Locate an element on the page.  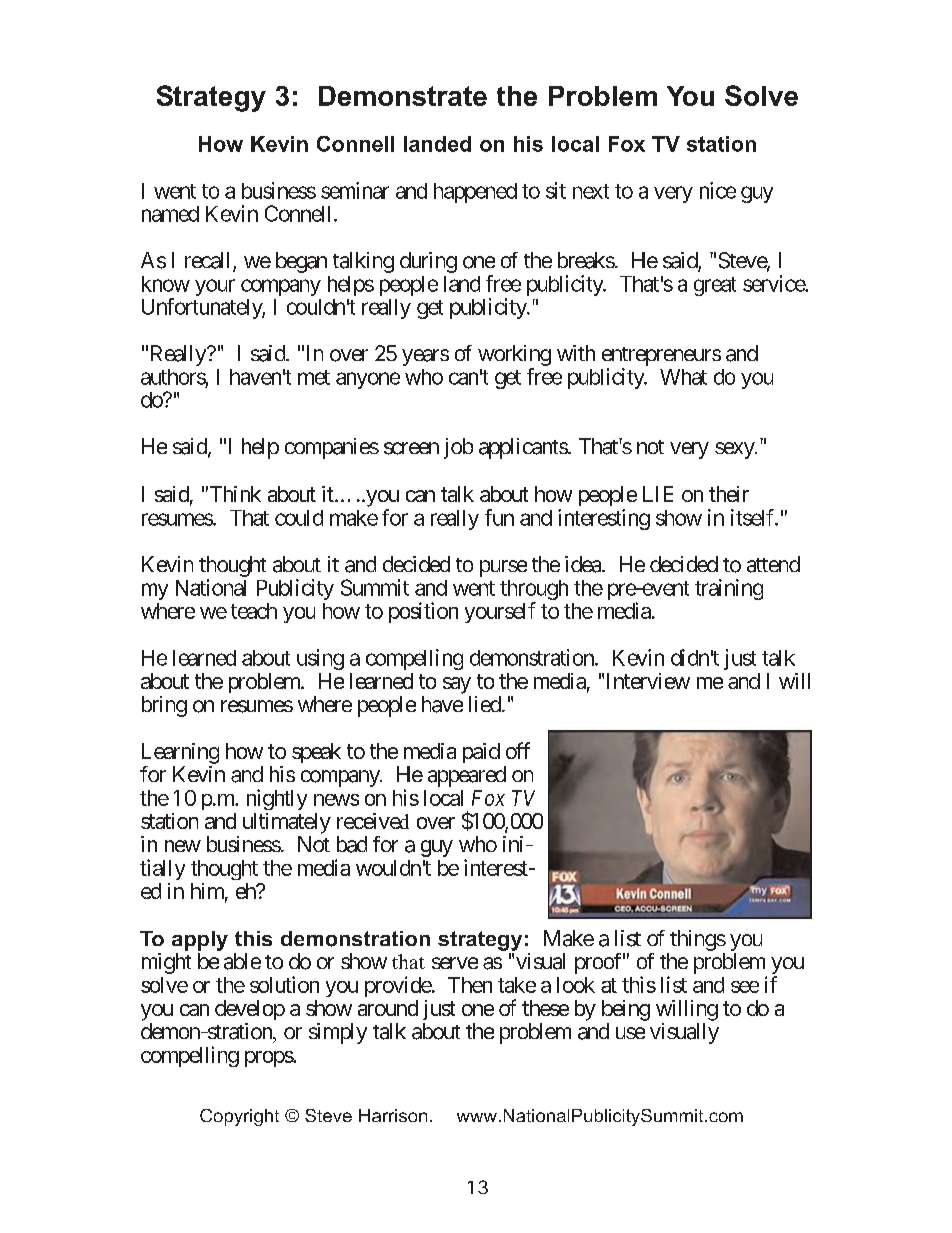
Copyright is located at coordinates (239, 1117).
